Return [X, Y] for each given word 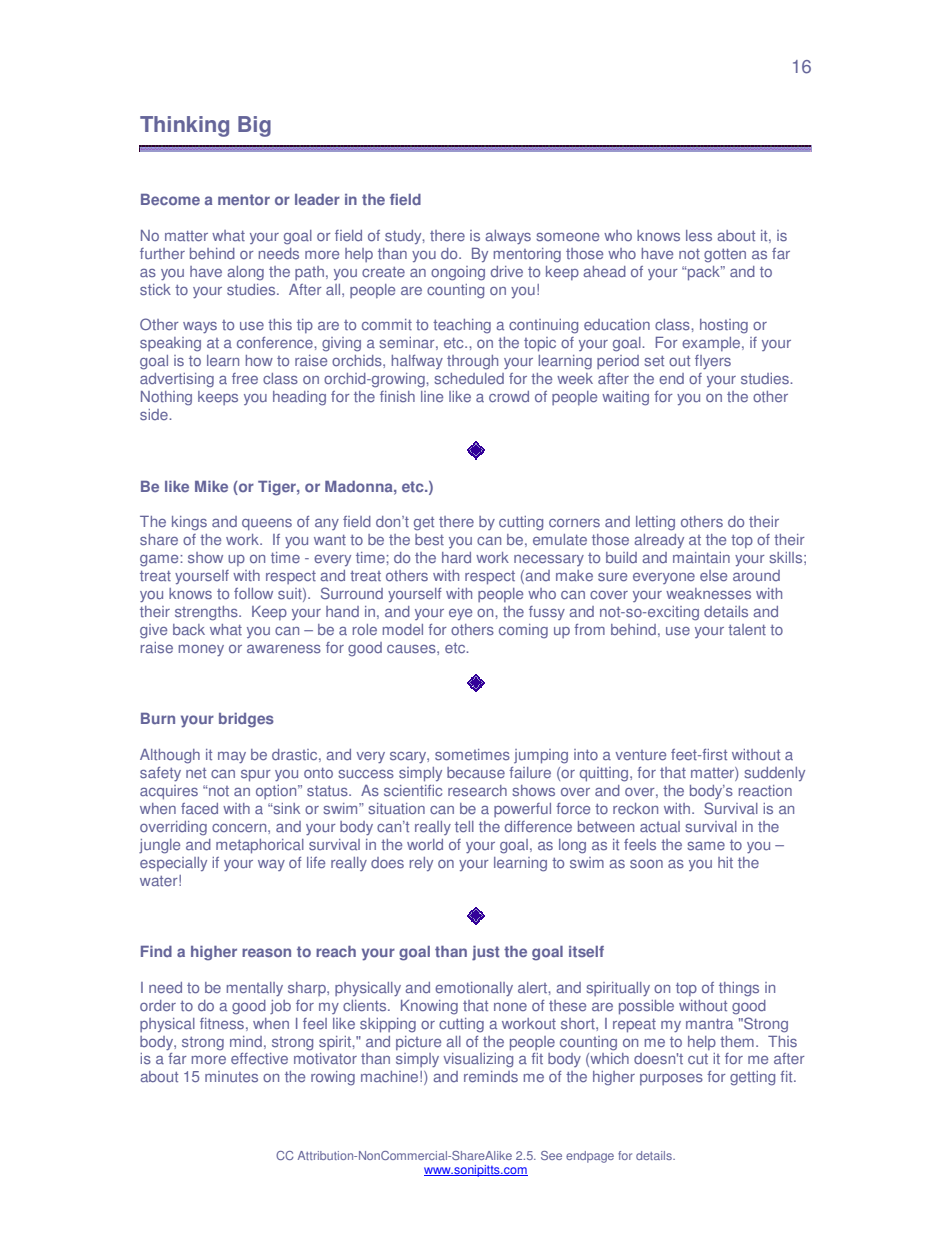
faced [199, 808]
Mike [211, 486]
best [429, 540]
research [477, 791]
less [699, 236]
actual [660, 826]
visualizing [478, 1060]
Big [254, 126]
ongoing [458, 273]
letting [655, 523]
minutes [231, 1077]
